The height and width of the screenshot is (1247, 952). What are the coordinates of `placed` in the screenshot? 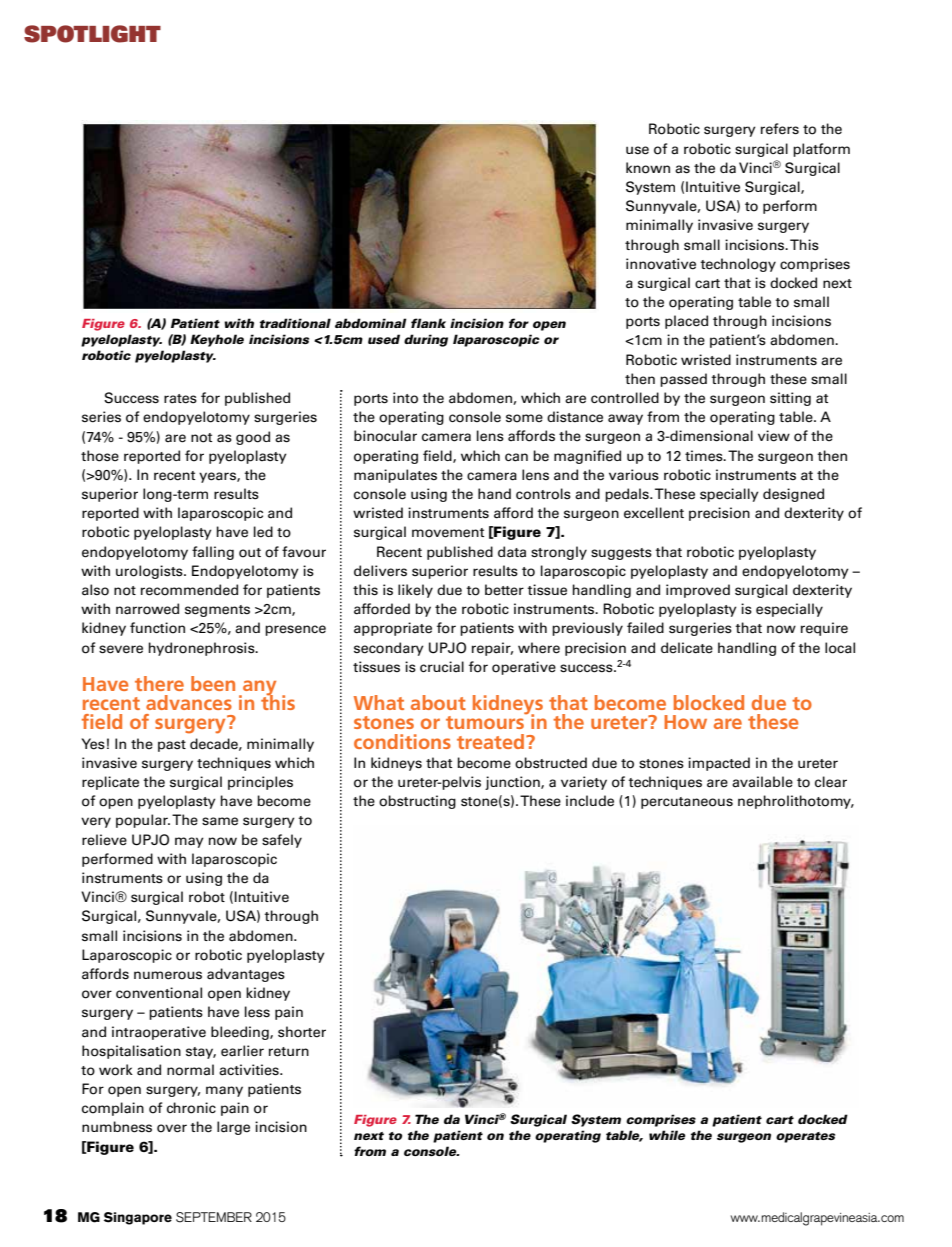 It's located at (686, 322).
